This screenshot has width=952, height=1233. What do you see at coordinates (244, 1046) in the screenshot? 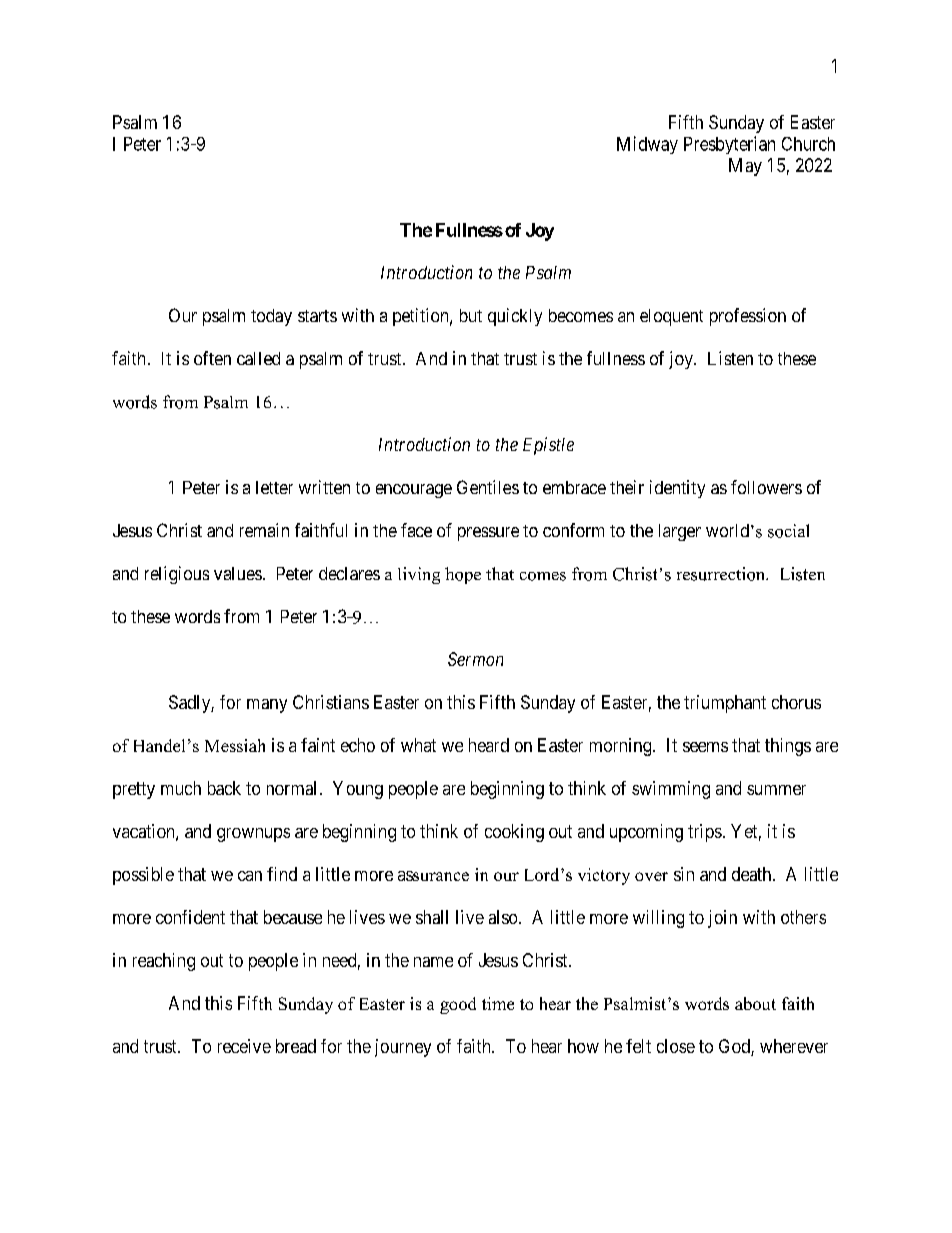
I see `receive` at bounding box center [244, 1046].
